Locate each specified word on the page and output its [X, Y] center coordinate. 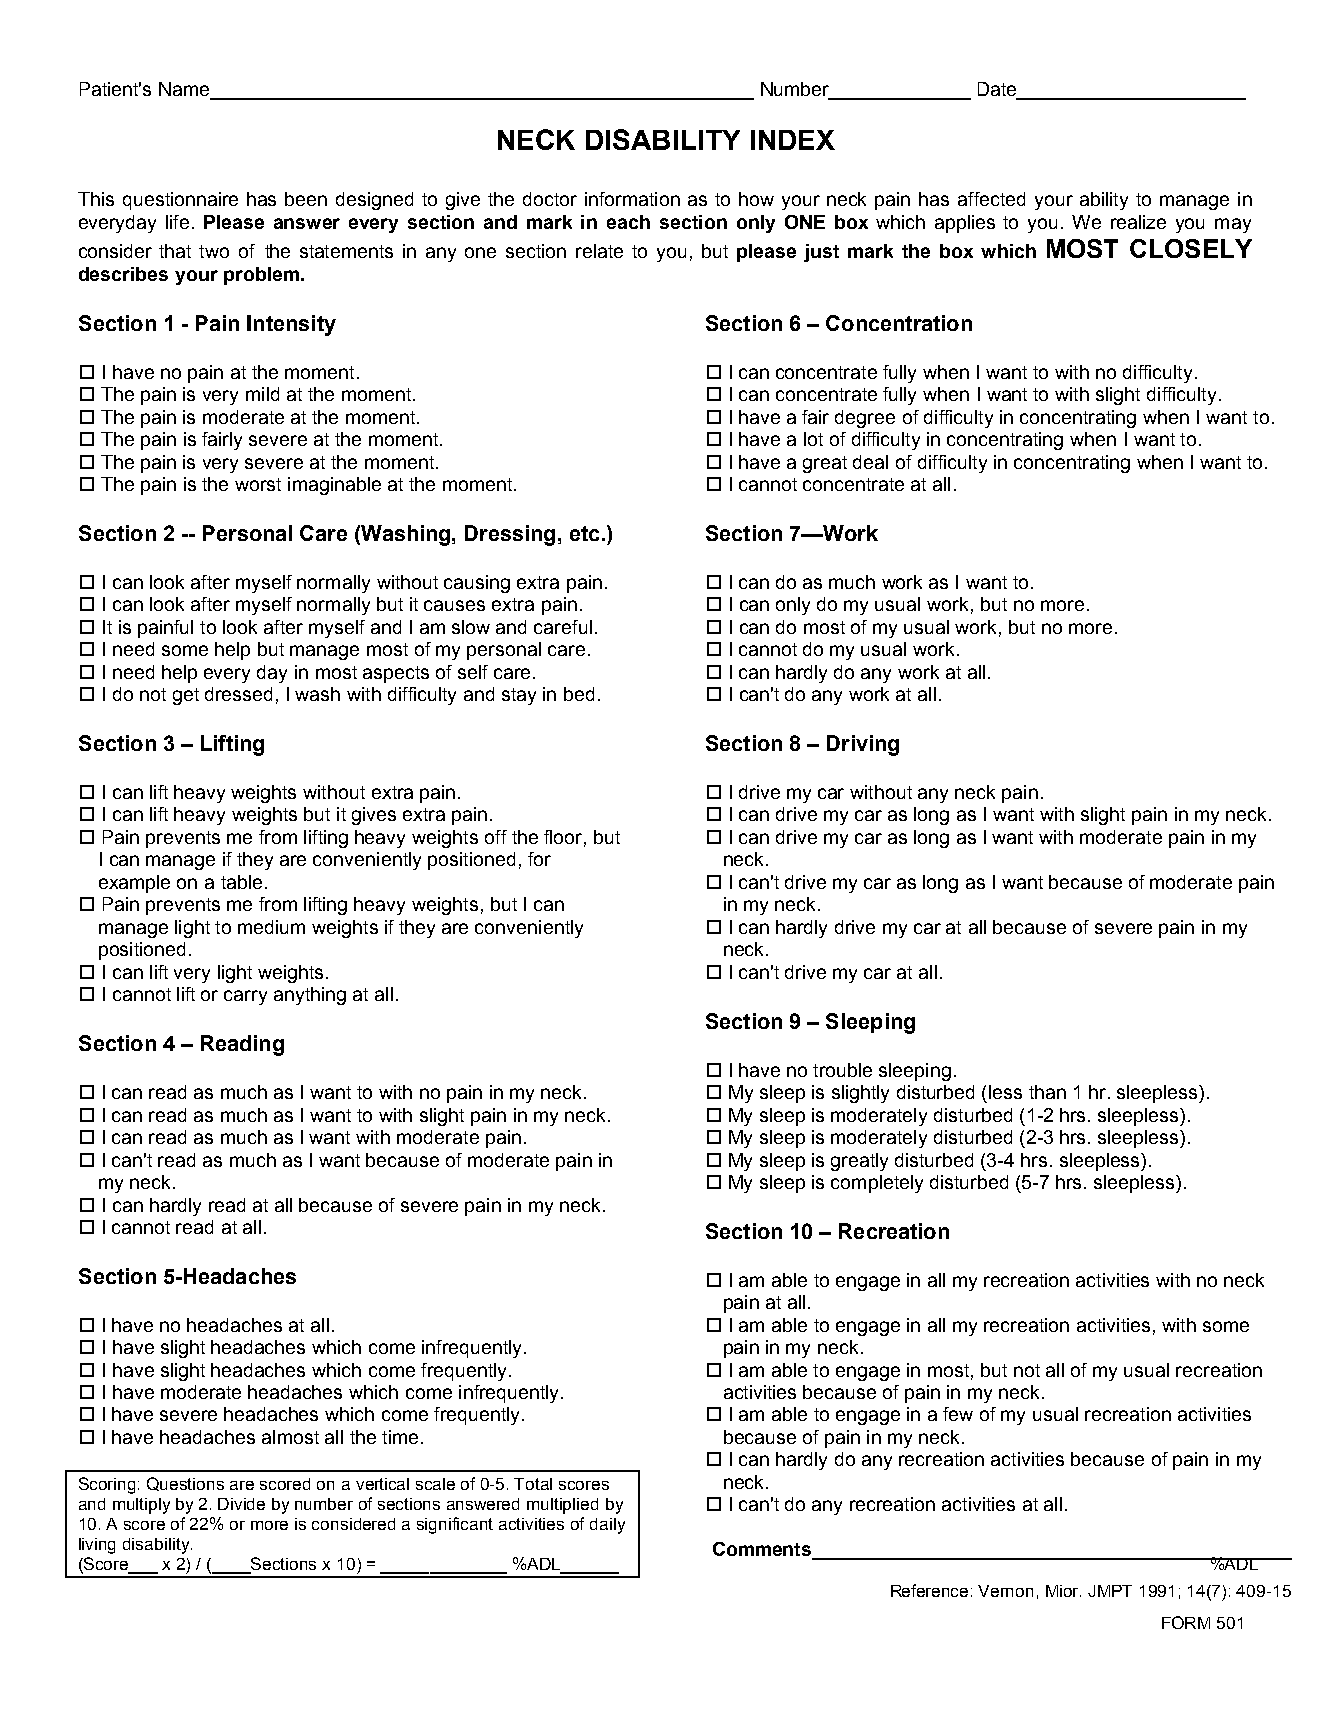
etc [584, 533]
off [496, 837]
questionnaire [180, 201]
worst [258, 484]
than [1047, 1092]
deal [870, 462]
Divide [241, 1504]
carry [245, 997]
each [628, 222]
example [134, 884]
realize [1138, 222]
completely [877, 1184]
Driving [863, 745]
